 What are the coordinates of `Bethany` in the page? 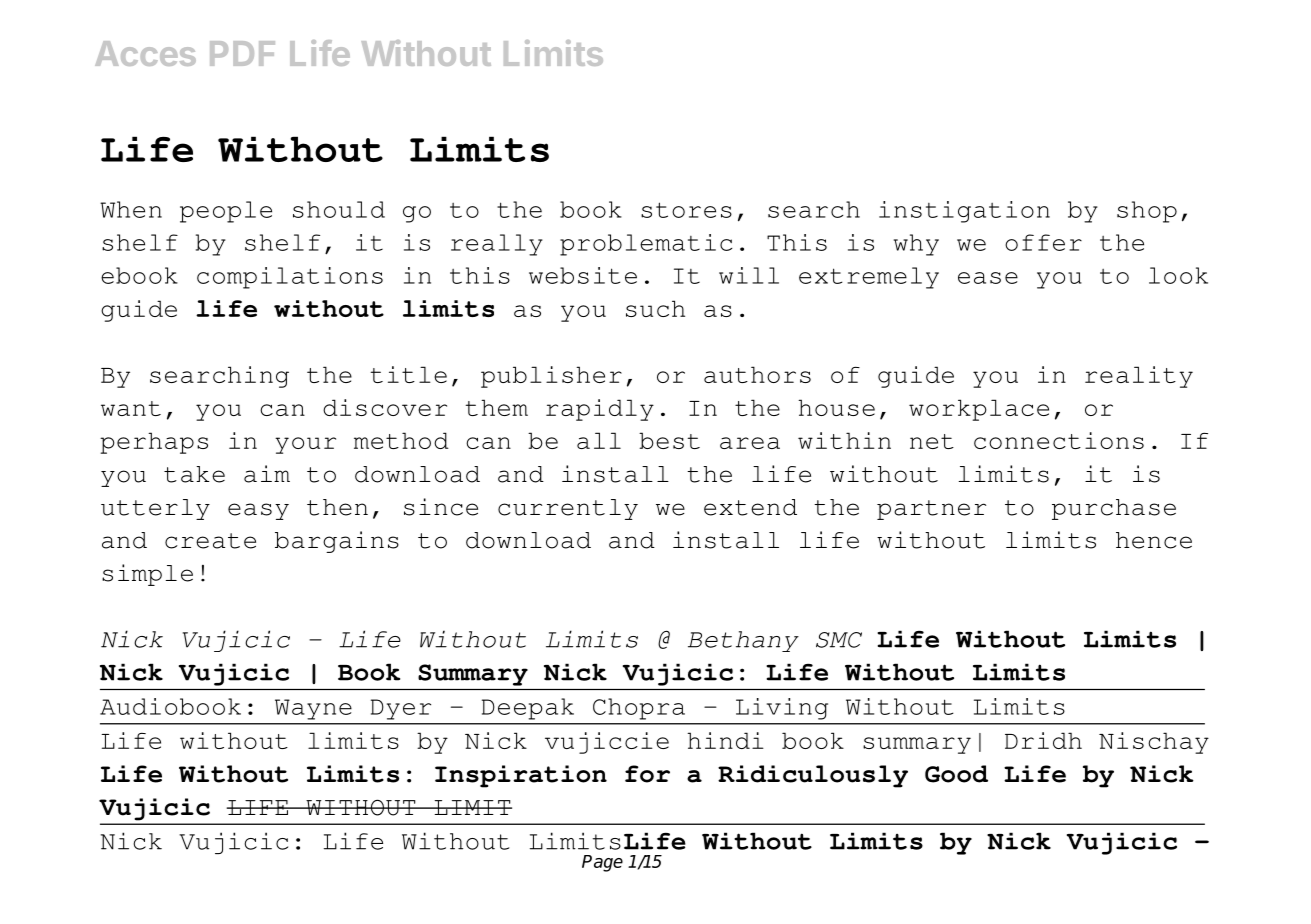 It's located at (743, 641).
